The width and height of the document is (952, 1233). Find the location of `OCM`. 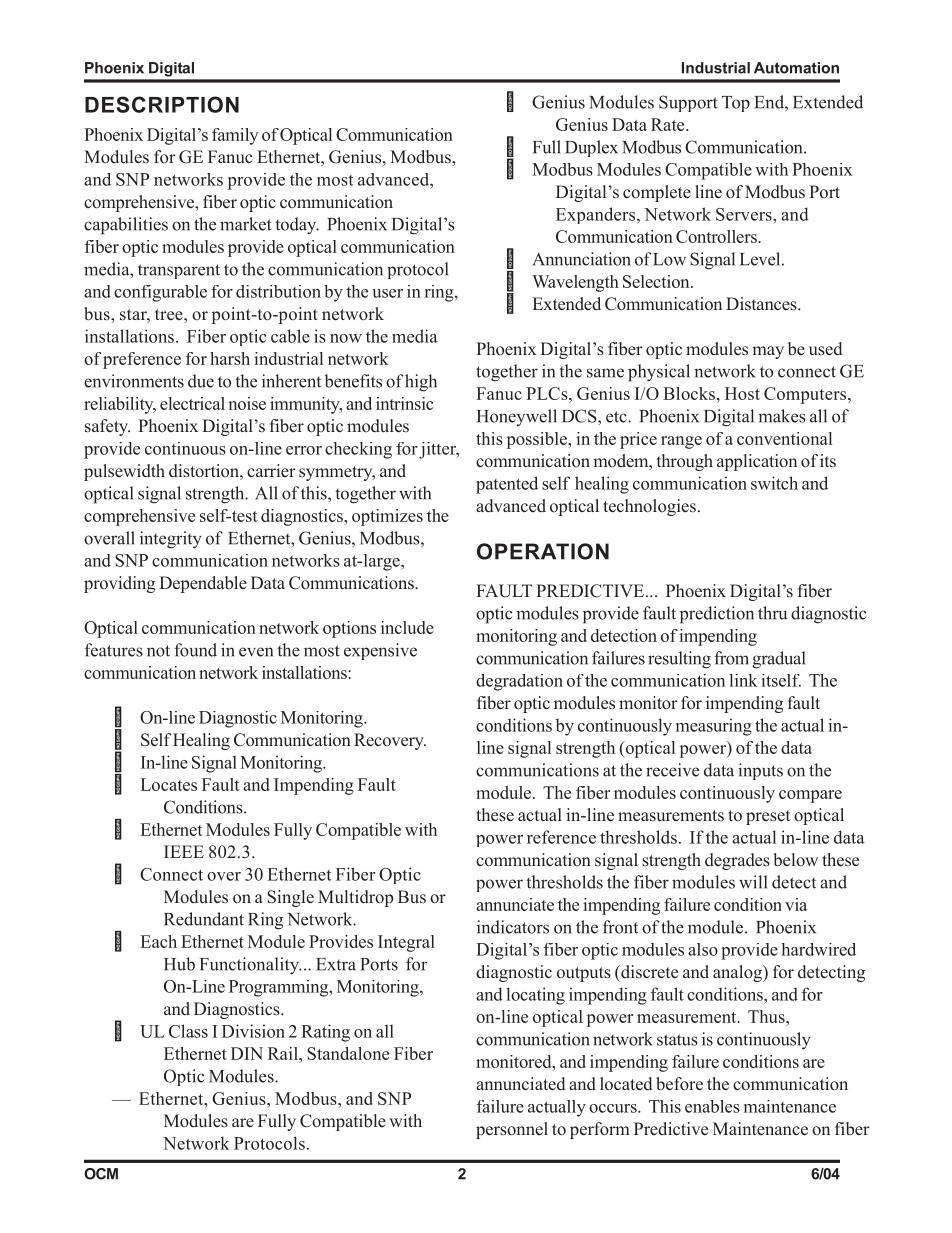

OCM is located at coordinates (101, 1174).
